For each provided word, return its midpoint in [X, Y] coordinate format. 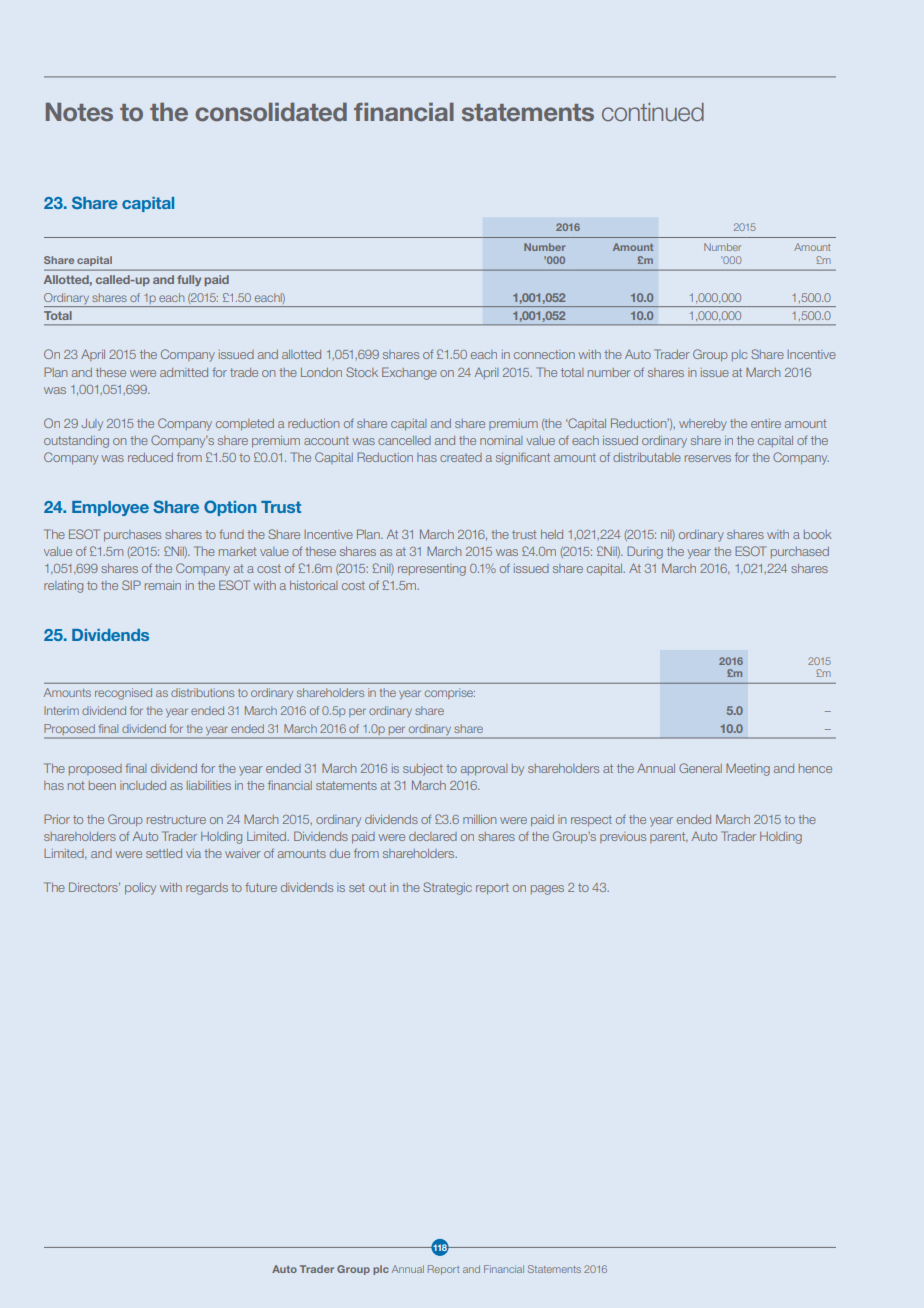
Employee [110, 508]
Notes [79, 112]
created [461, 457]
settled [164, 853]
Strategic [447, 888]
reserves [708, 458]
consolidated [271, 112]
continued [653, 112]
